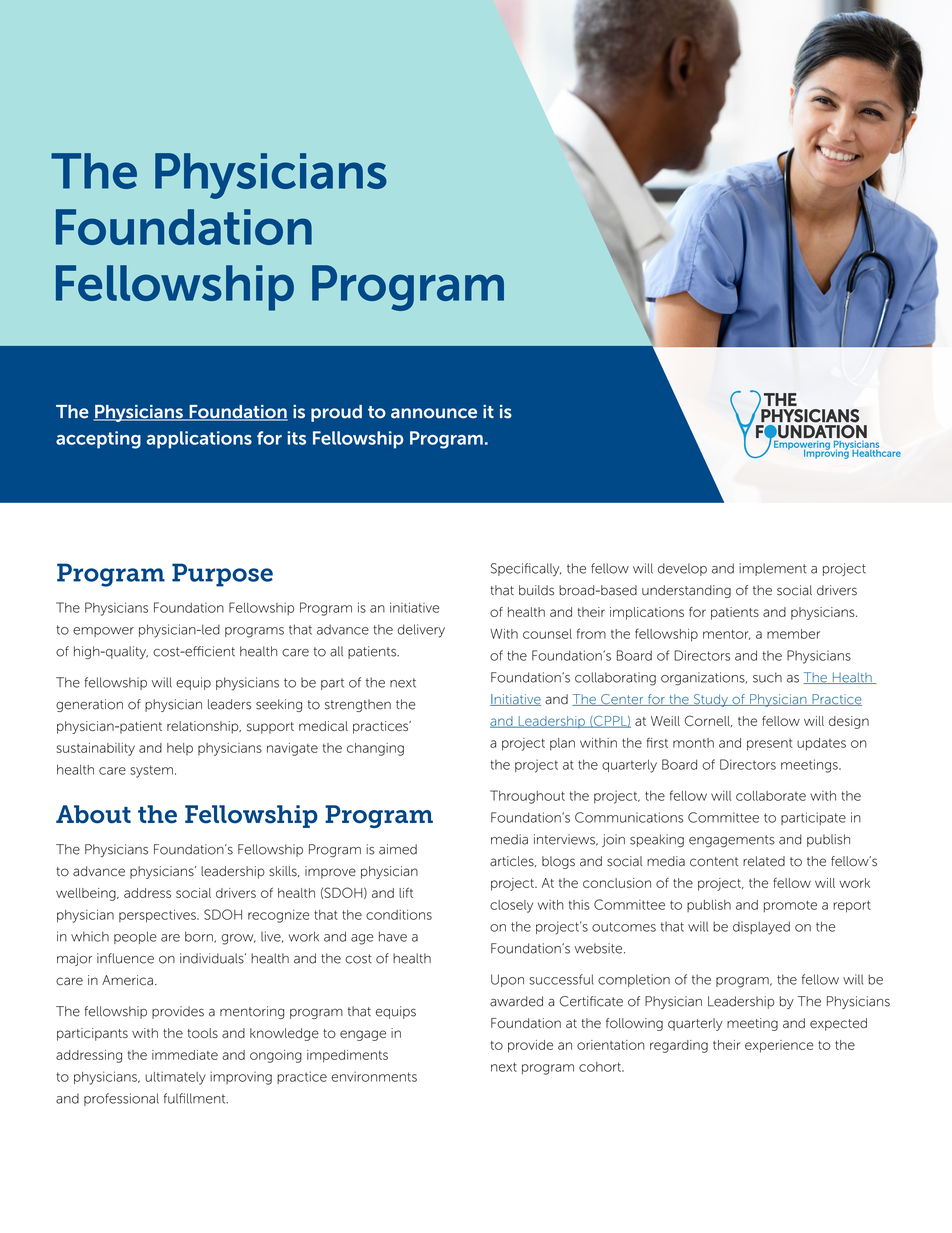  I want to click on announce, so click(434, 413).
